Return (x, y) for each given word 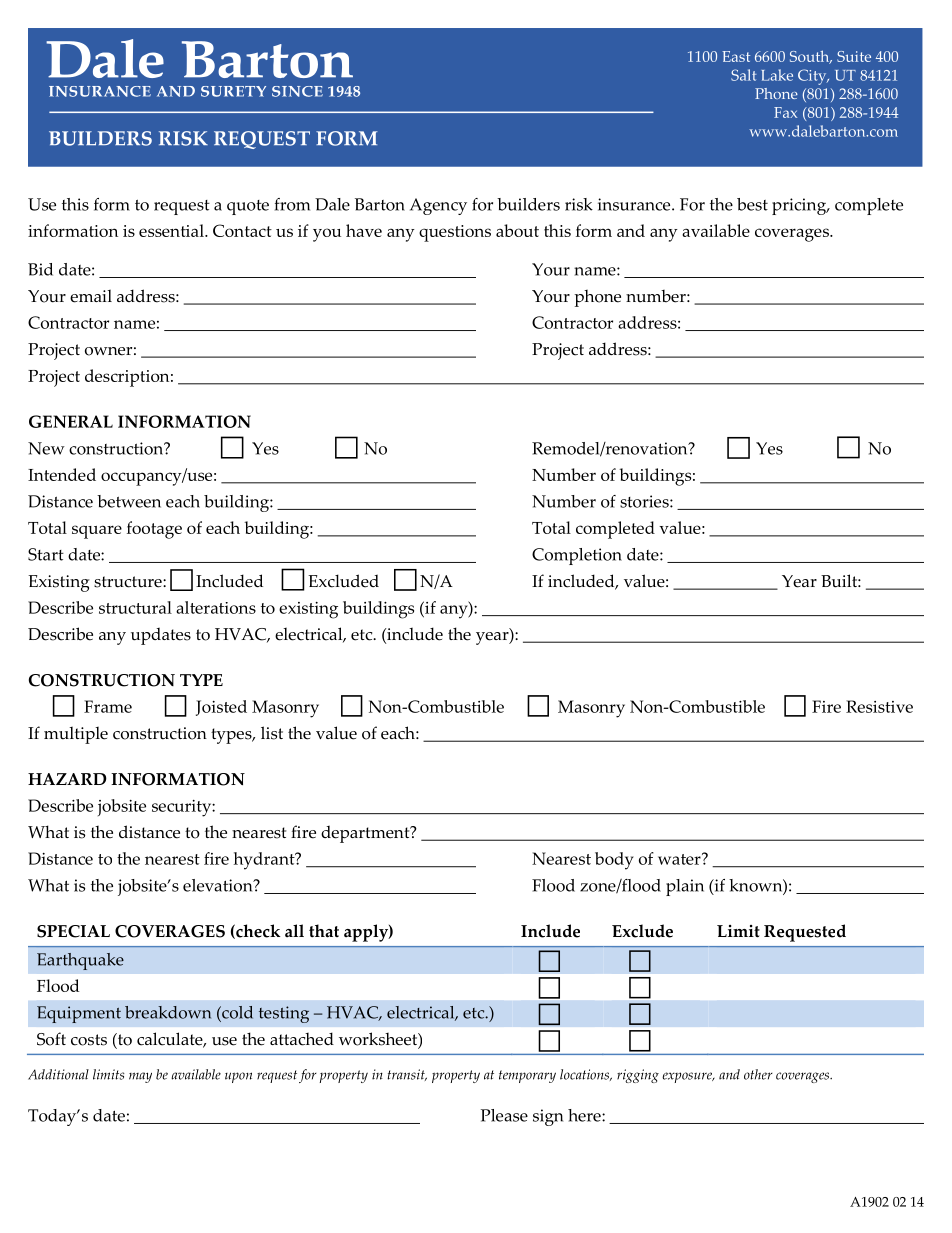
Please (504, 1115)
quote (248, 207)
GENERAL (71, 421)
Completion (577, 556)
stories (645, 501)
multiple (76, 735)
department (366, 834)
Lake (777, 75)
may (140, 1077)
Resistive (879, 706)
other (758, 1074)
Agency (438, 206)
